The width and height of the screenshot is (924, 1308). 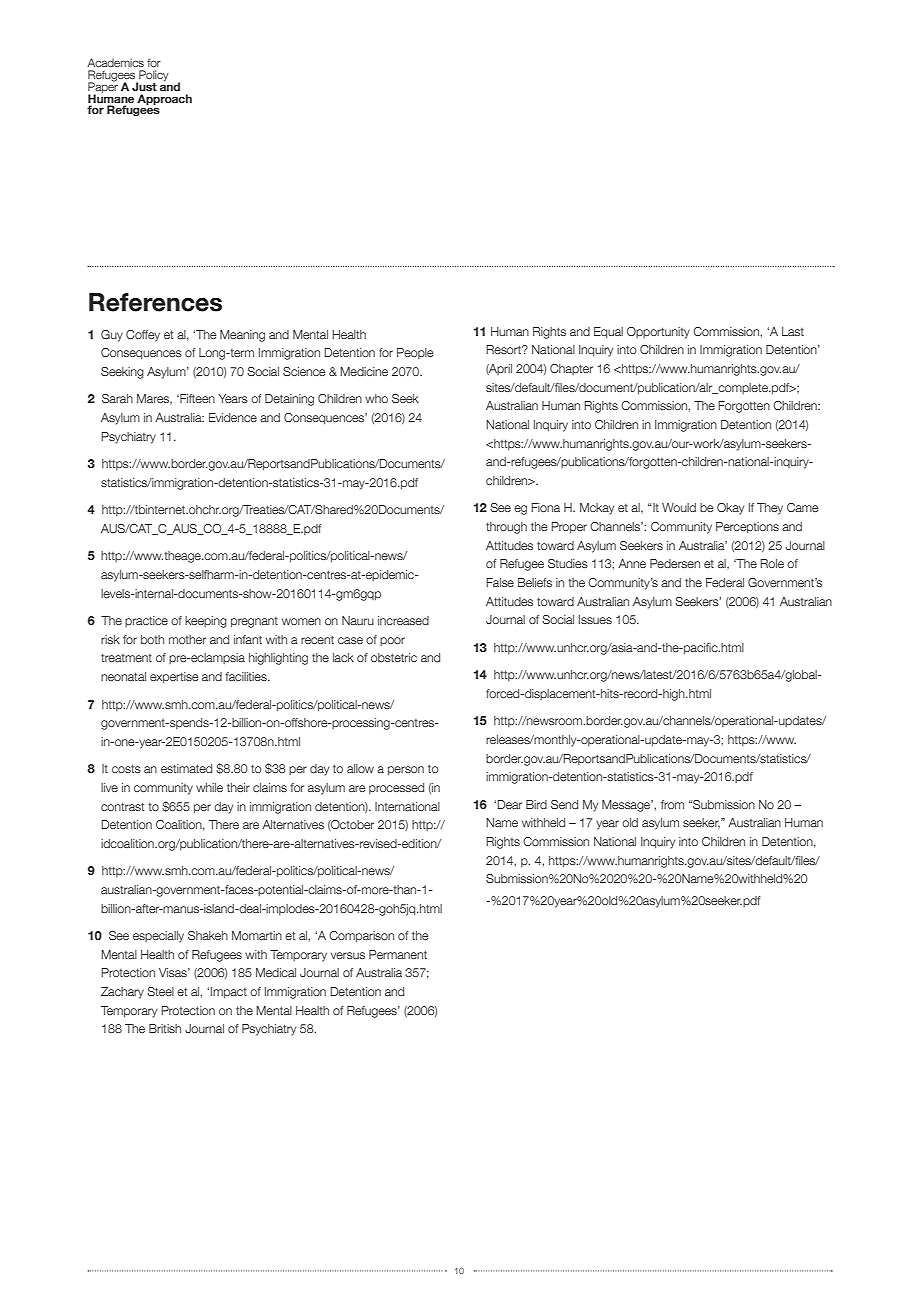 I want to click on Perceptions, so click(x=747, y=528).
